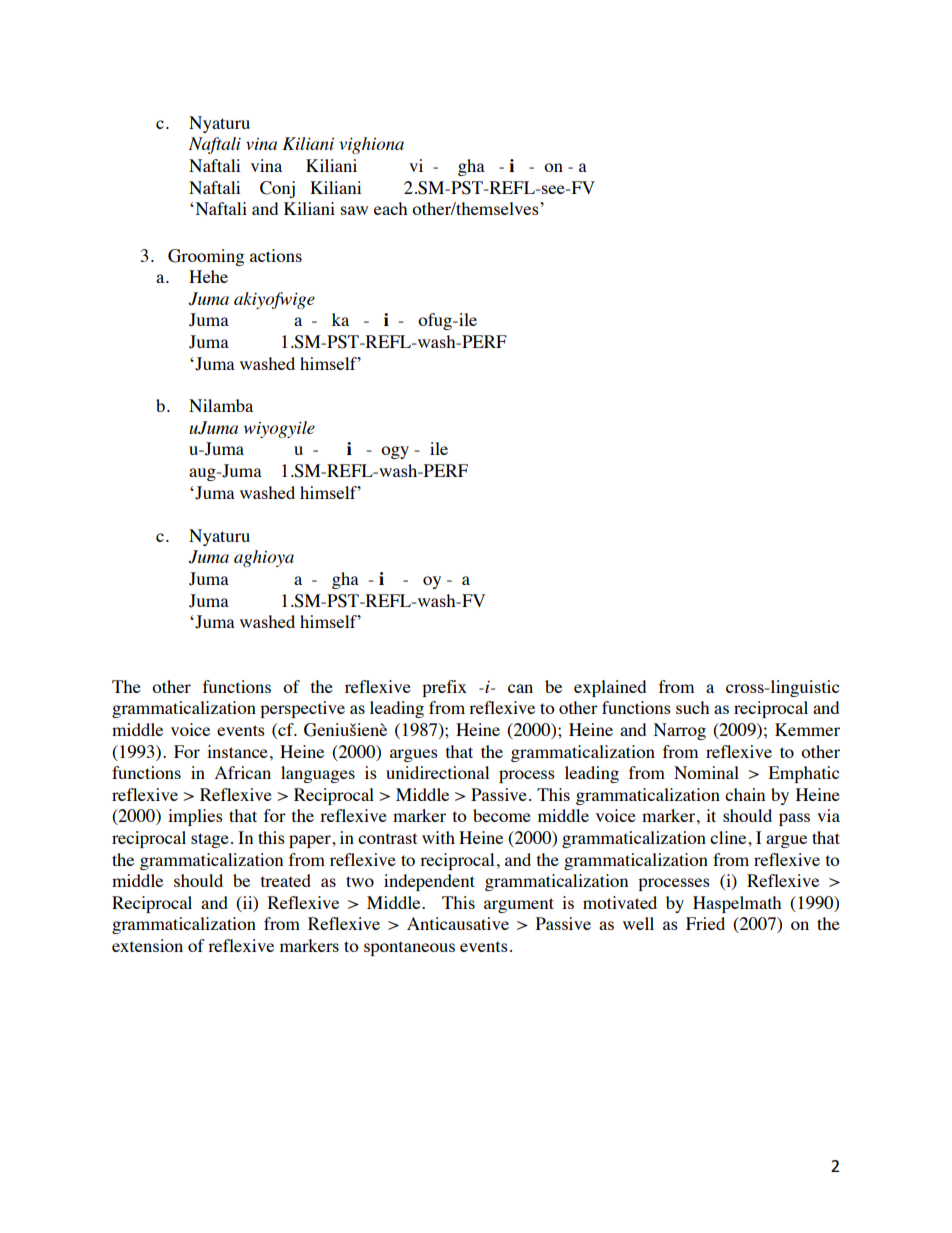  I want to click on Fried, so click(705, 923).
